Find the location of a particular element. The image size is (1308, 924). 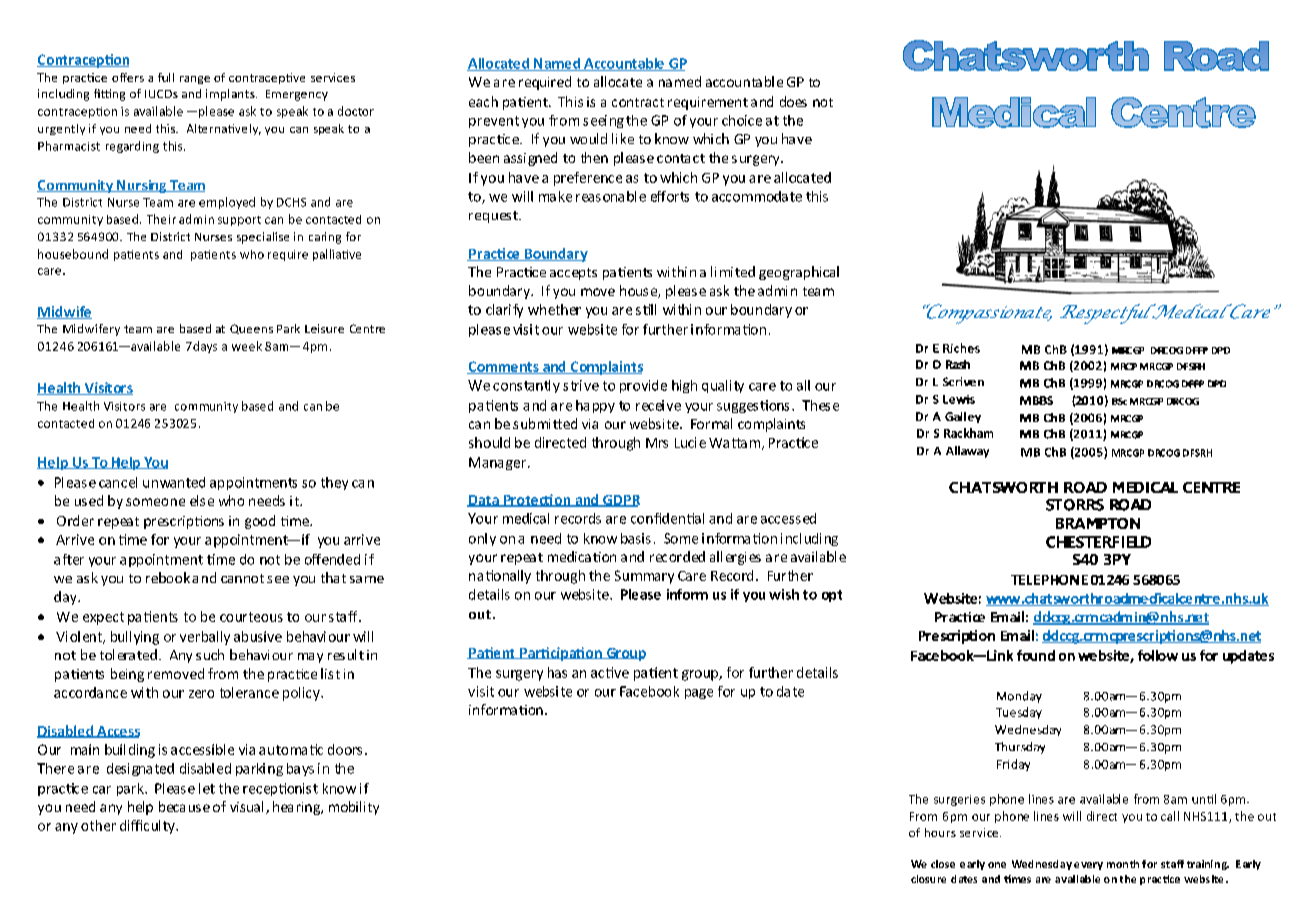

difficulty is located at coordinates (148, 827).
